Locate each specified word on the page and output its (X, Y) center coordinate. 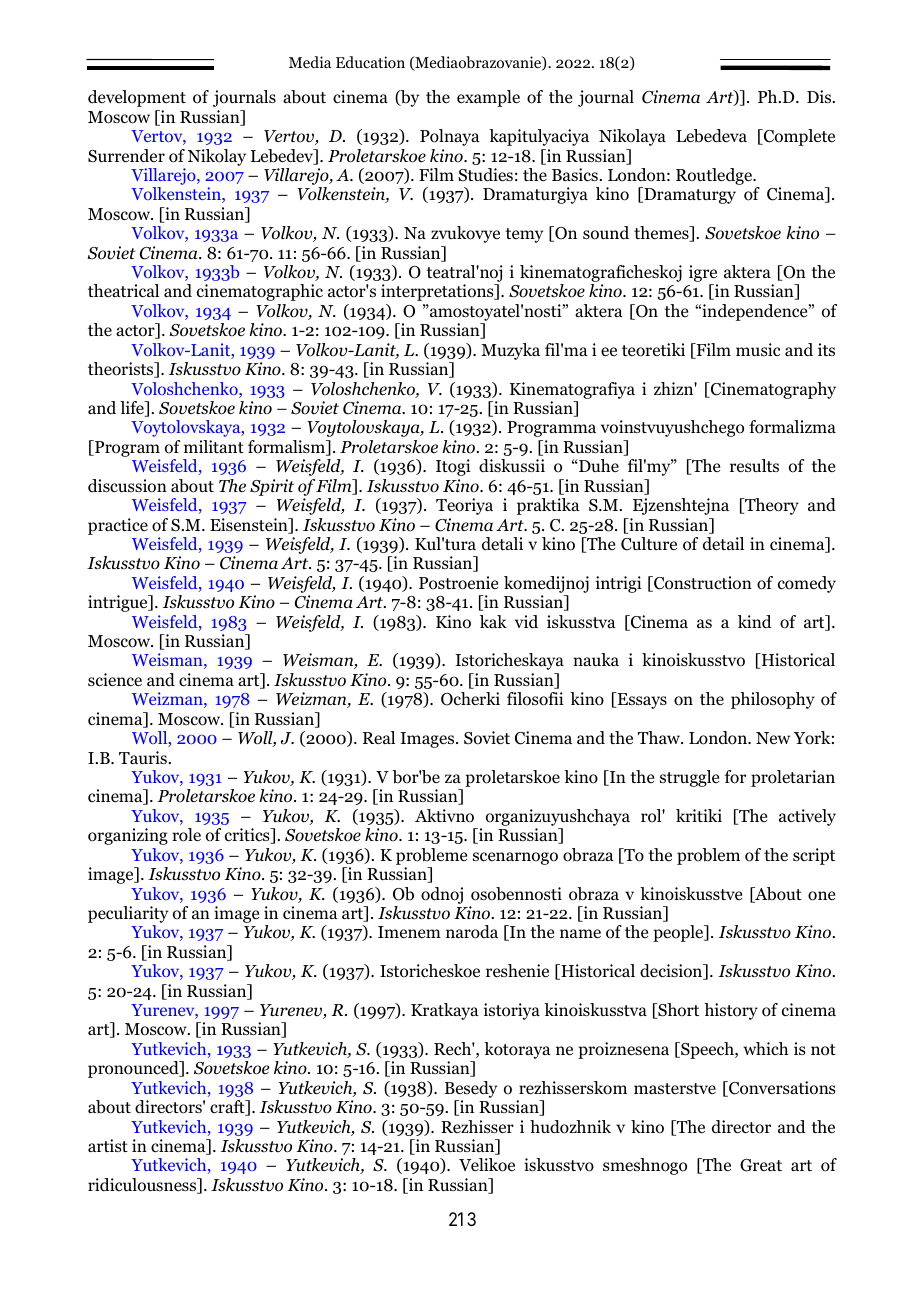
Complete (798, 137)
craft (228, 1108)
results (754, 465)
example (488, 98)
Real (379, 738)
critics (248, 836)
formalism (288, 448)
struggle (689, 778)
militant (214, 446)
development (137, 98)
